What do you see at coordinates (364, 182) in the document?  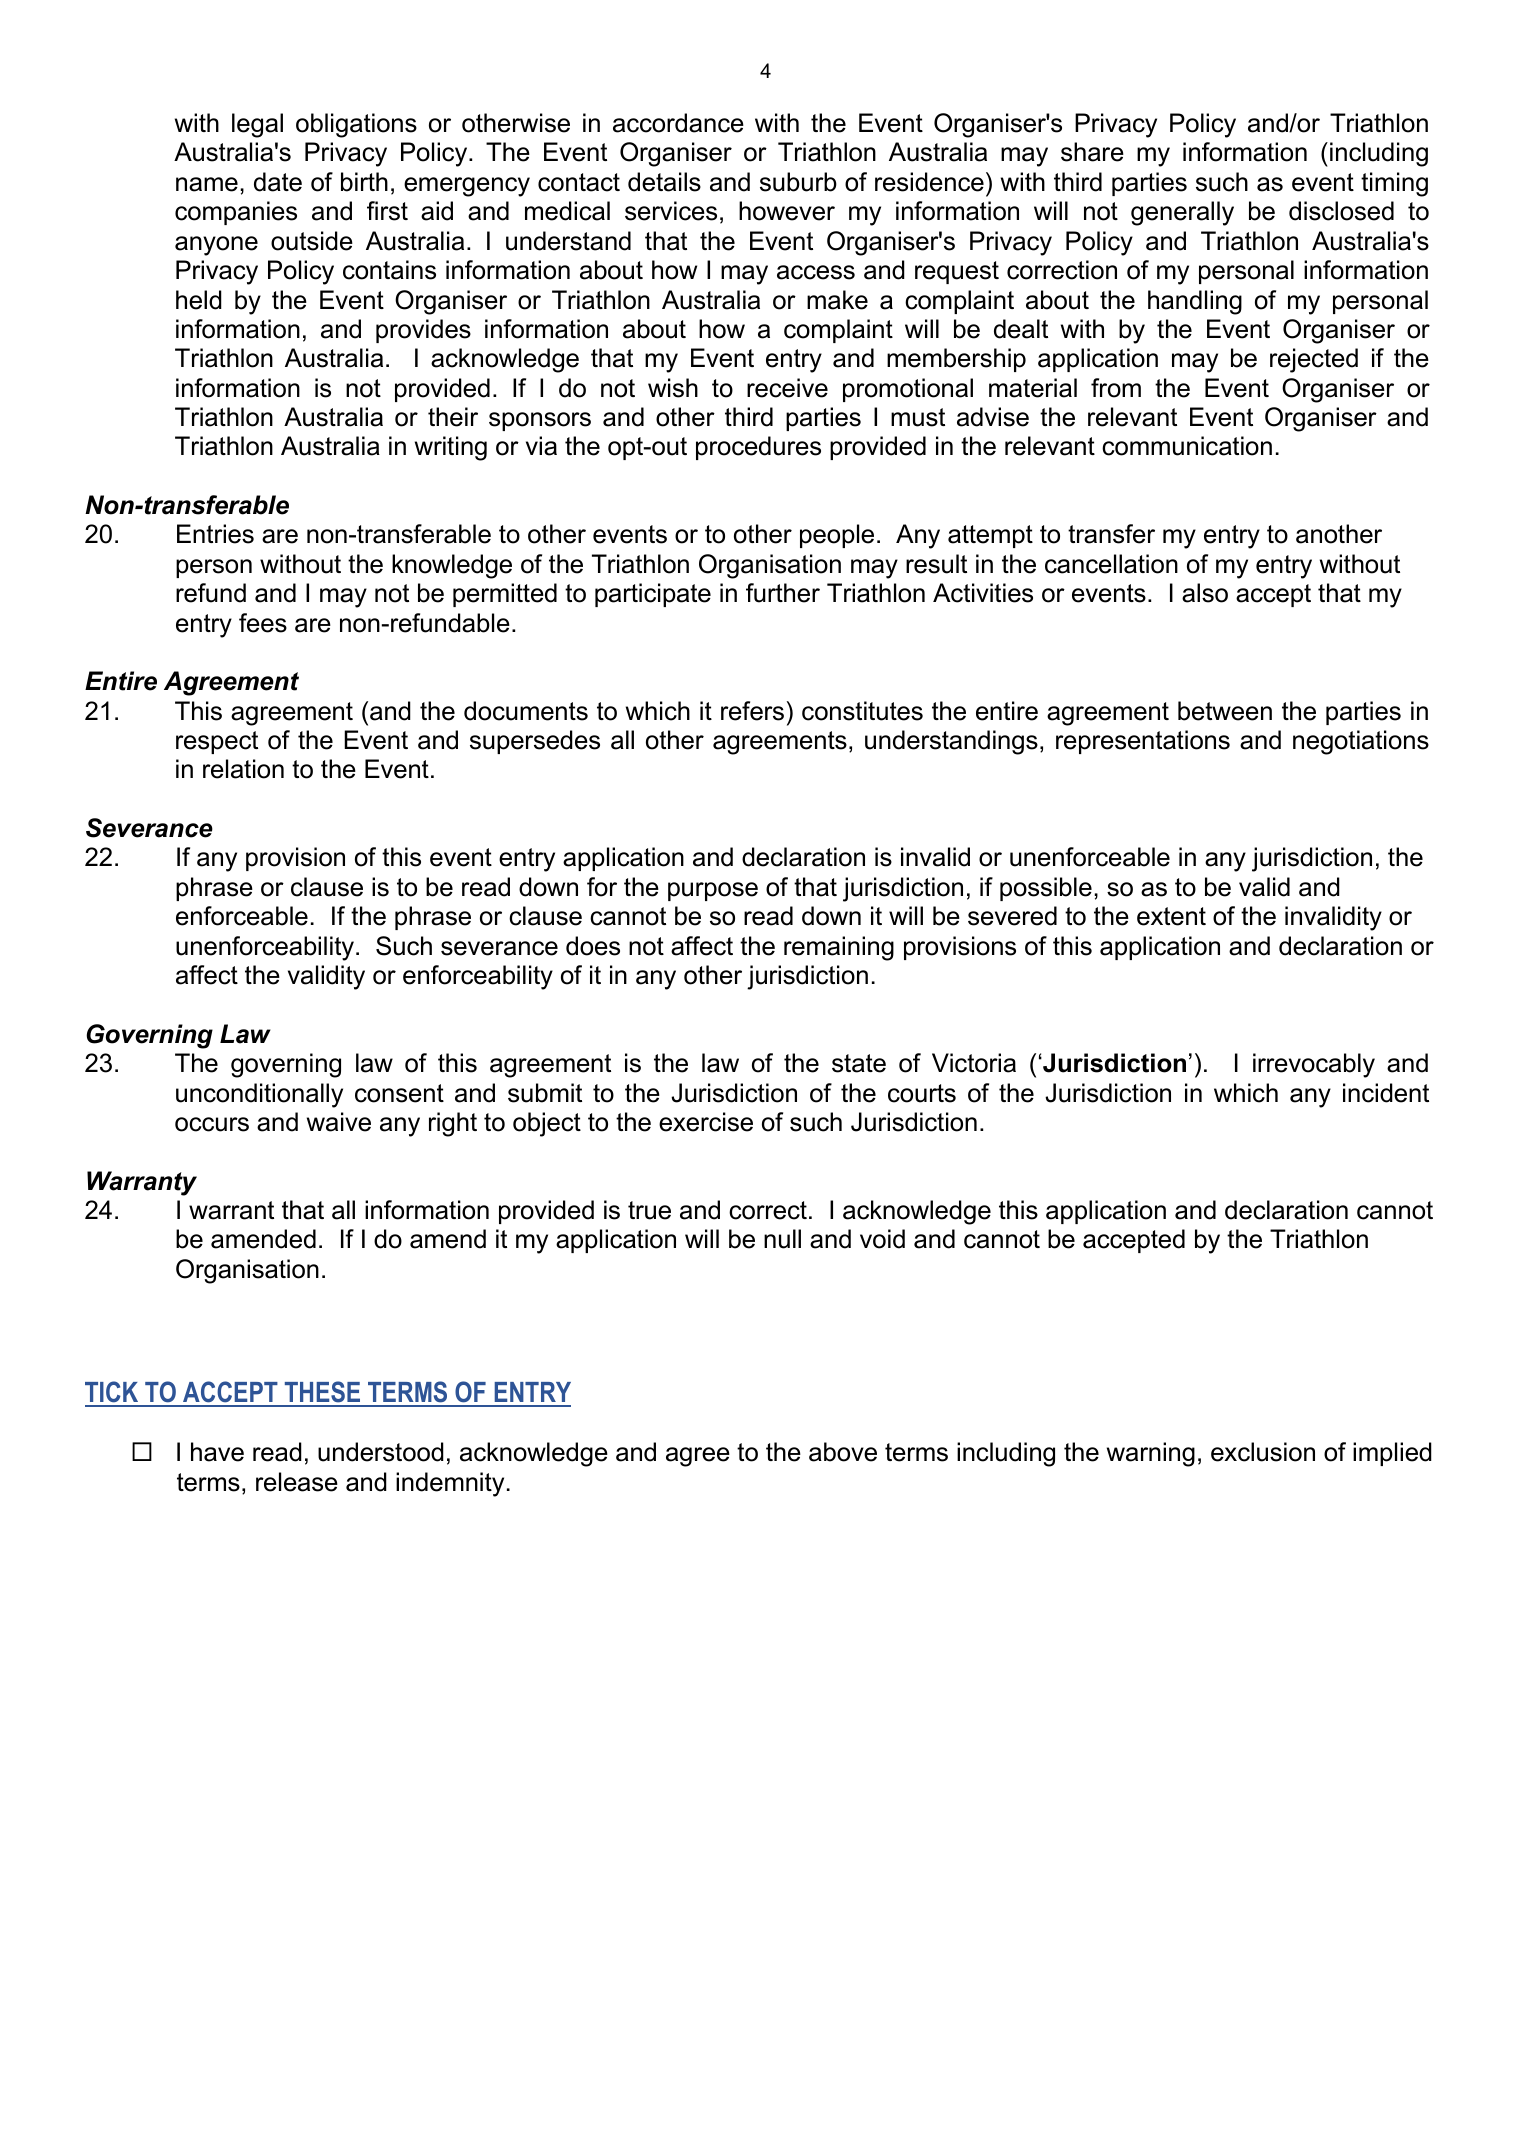 I see `birth` at bounding box center [364, 182].
